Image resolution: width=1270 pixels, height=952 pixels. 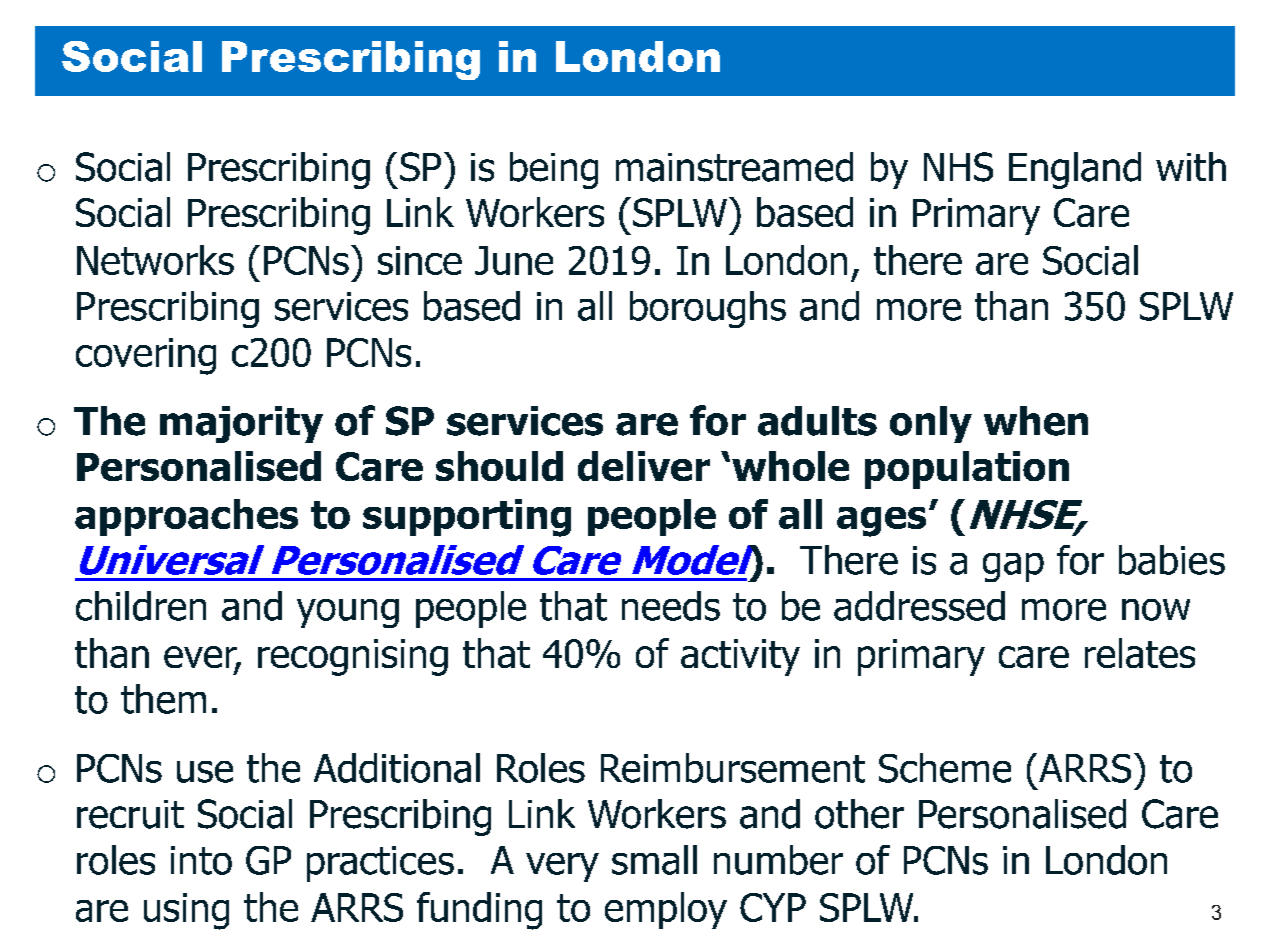 I want to click on mainstreamed, so click(x=734, y=167).
